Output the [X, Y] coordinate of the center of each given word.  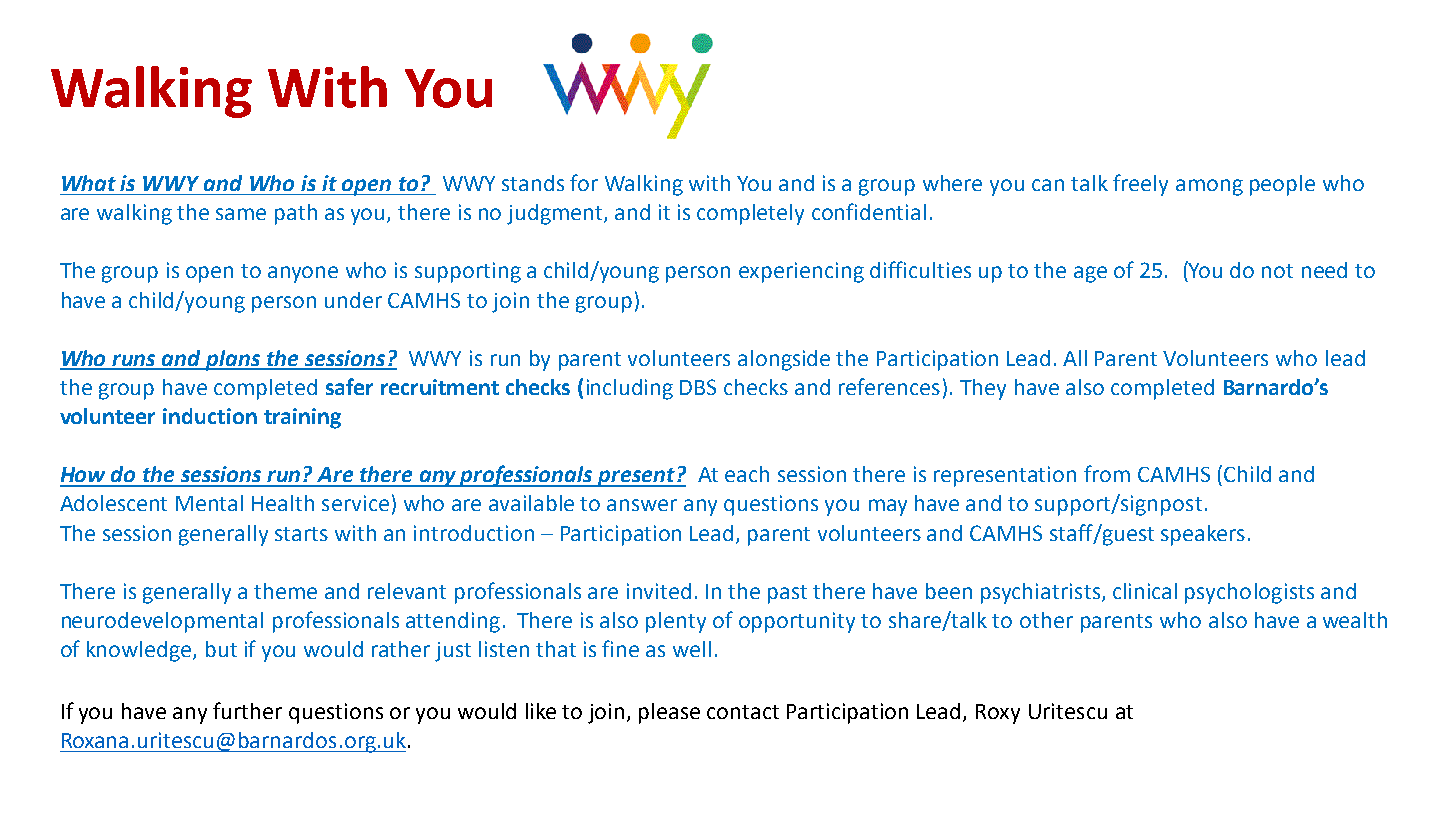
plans [233, 360]
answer [642, 505]
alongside [784, 360]
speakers [1203, 535]
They [983, 389]
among [1209, 187]
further [247, 710]
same [241, 214]
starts [301, 534]
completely [750, 214]
